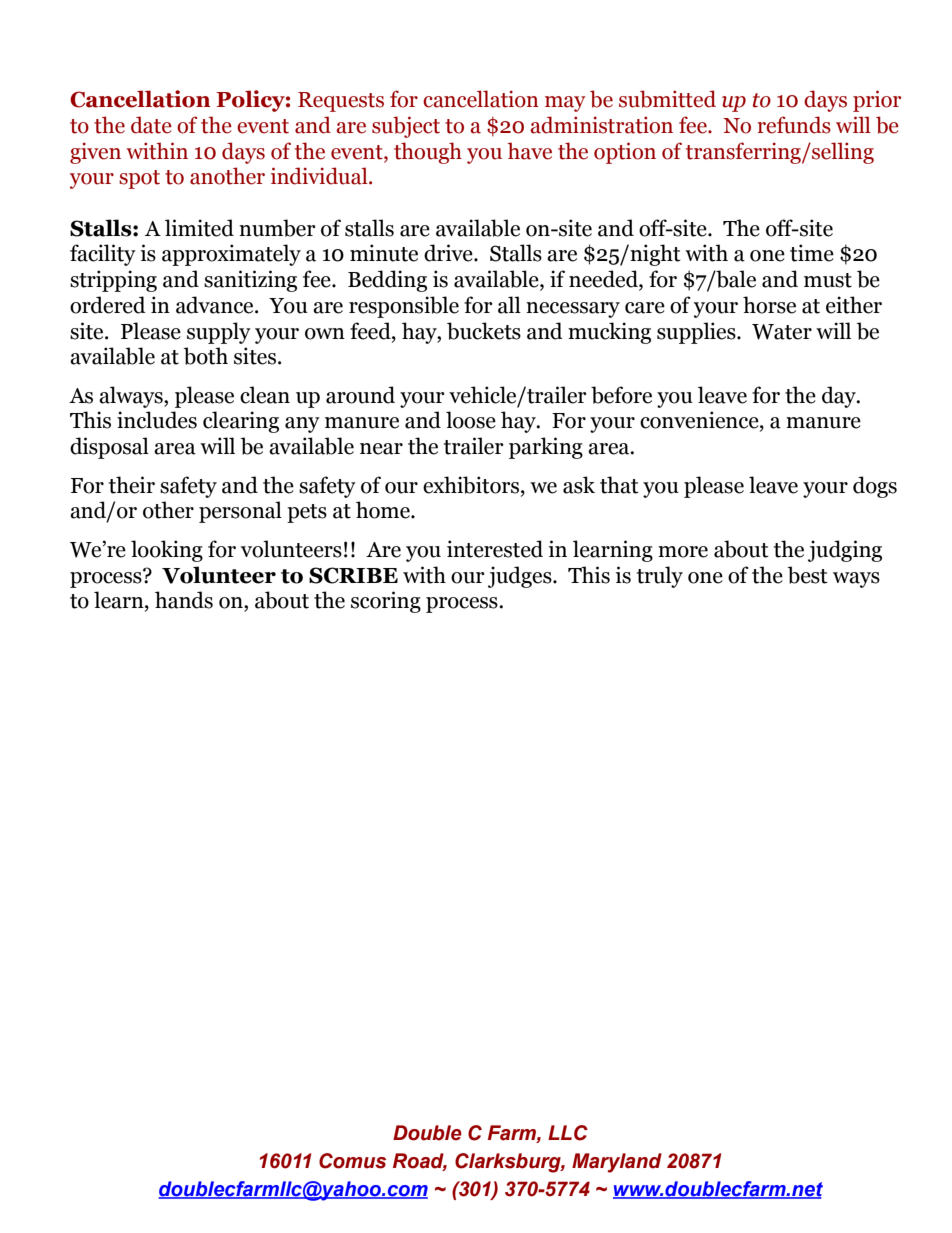 The width and height of the image is (952, 1233). What do you see at coordinates (660, 577) in the image?
I see `truly` at bounding box center [660, 577].
